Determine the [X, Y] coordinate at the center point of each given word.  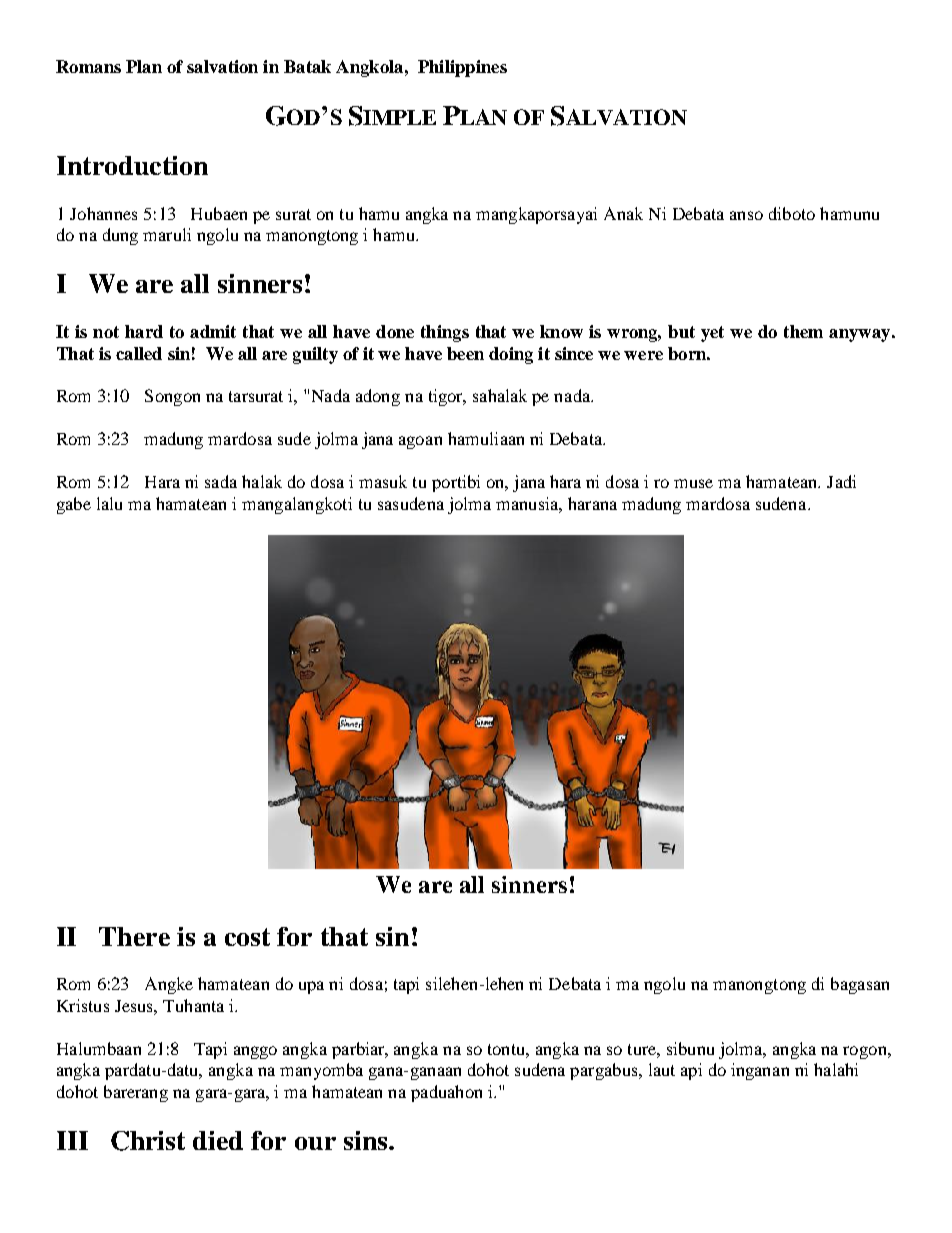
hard [144, 331]
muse [693, 483]
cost [247, 937]
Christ [148, 1141]
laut [662, 1069]
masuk [383, 481]
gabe [74, 505]
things [445, 333]
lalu [109, 503]
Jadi [841, 481]
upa [311, 987]
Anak [623, 213]
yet [712, 334]
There [134, 936]
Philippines [462, 68]
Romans [88, 66]
